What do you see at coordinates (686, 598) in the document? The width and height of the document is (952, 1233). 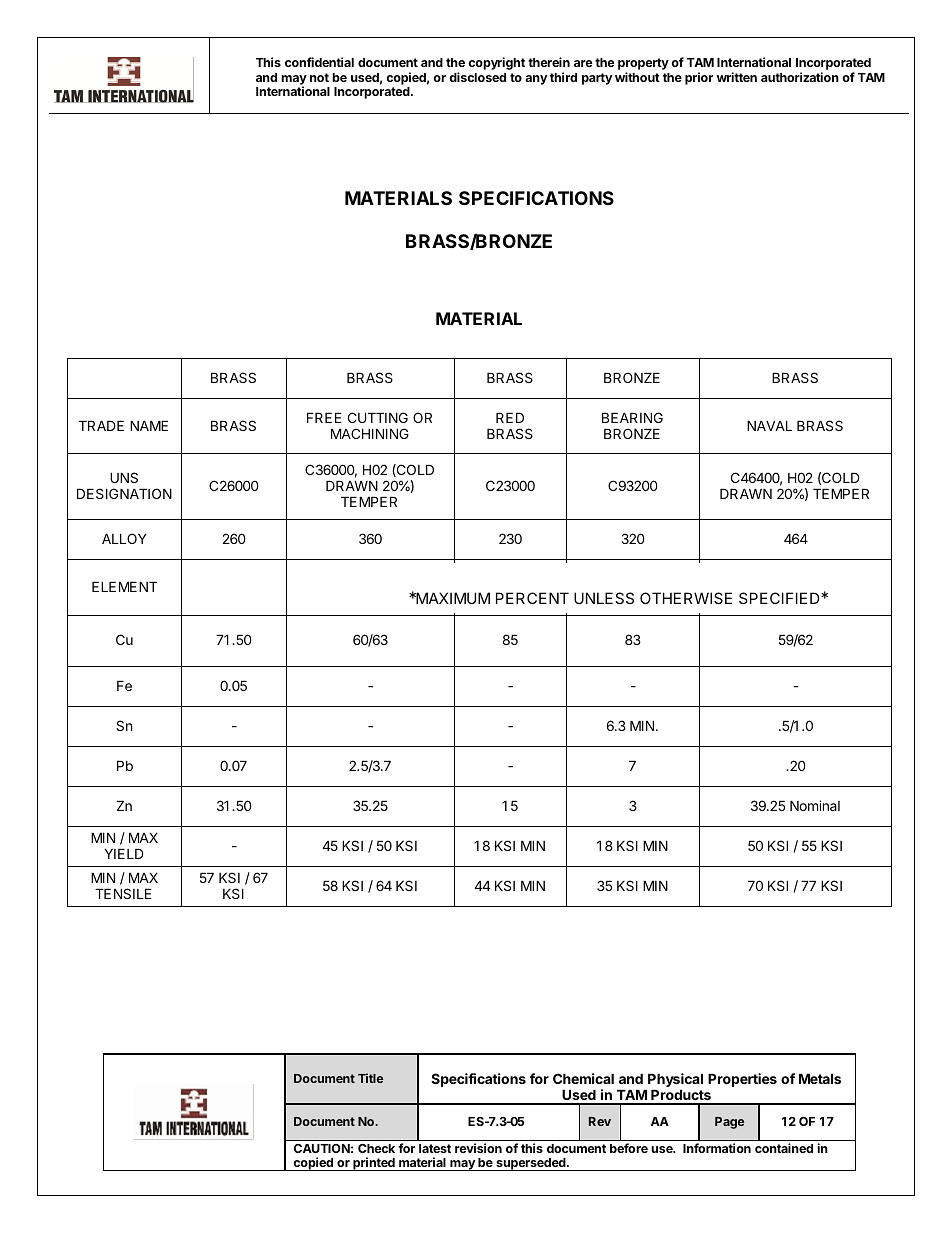 I see `OTHERWISE` at bounding box center [686, 598].
